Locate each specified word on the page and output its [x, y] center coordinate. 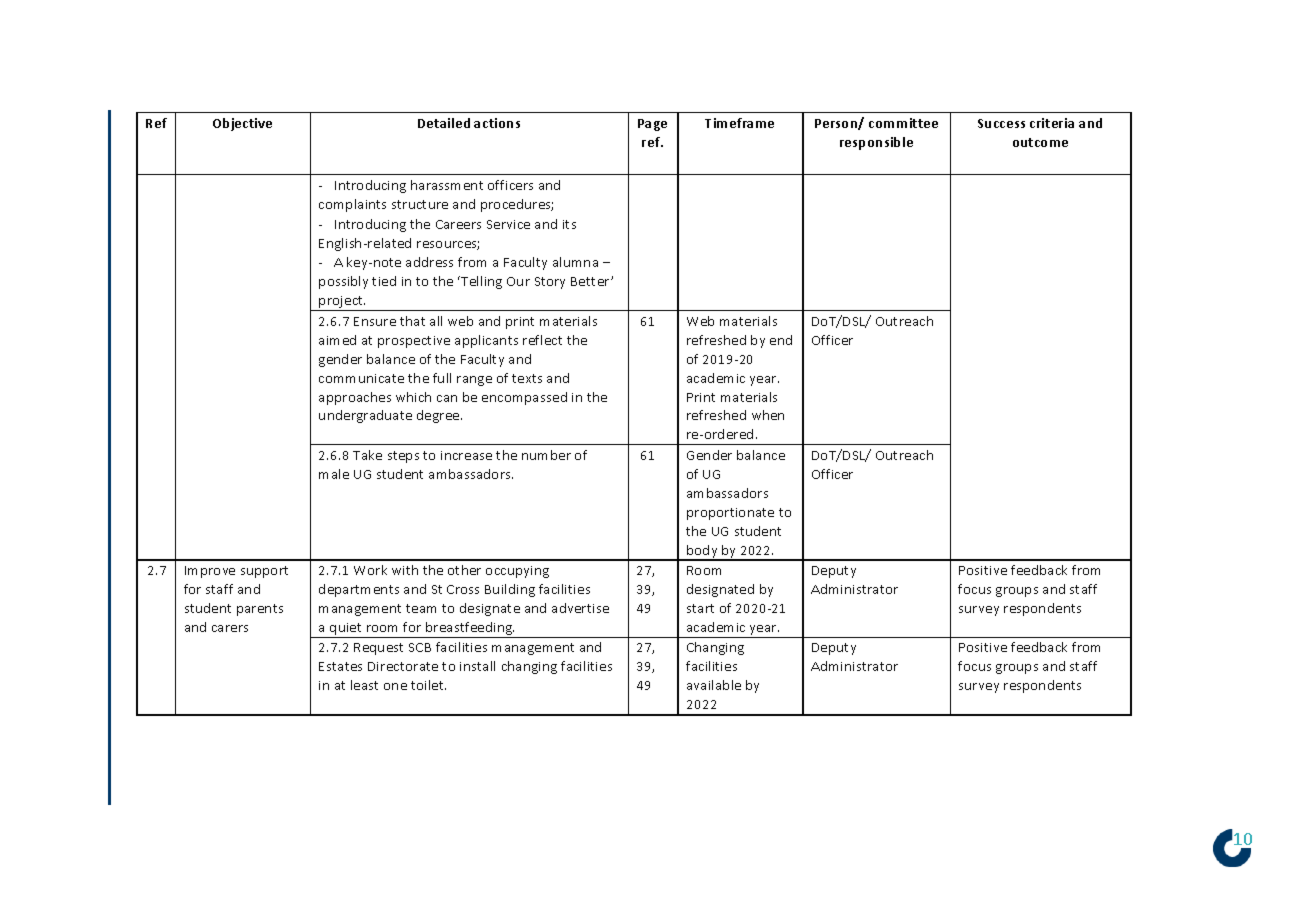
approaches [355, 398]
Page [652, 125]
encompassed [524, 398]
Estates [340, 666]
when [768, 415]
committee [903, 123]
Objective [242, 124]
